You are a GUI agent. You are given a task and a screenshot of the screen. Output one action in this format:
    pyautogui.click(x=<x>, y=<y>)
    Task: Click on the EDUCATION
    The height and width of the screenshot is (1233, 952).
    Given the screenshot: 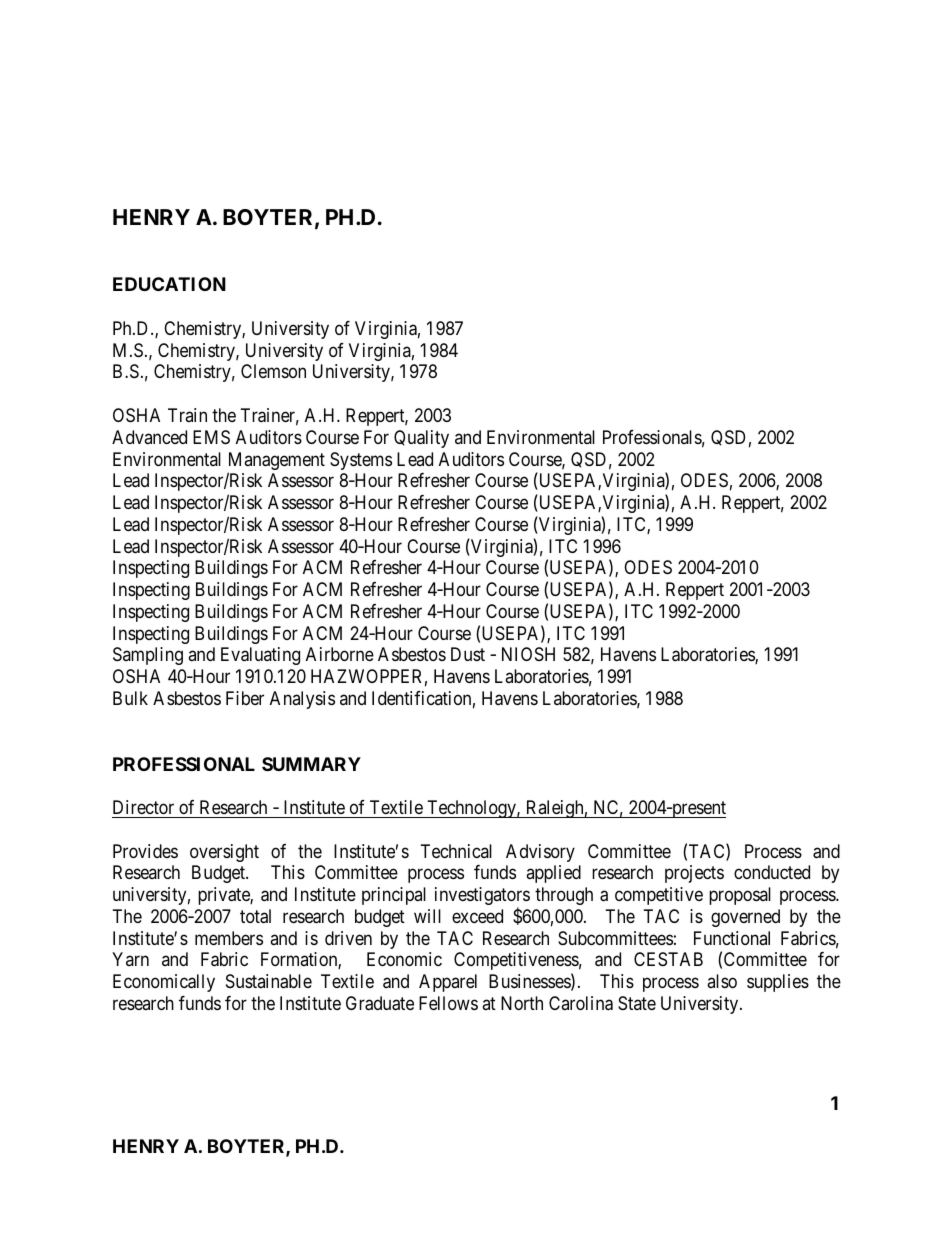 What is the action you would take?
    pyautogui.click(x=169, y=284)
